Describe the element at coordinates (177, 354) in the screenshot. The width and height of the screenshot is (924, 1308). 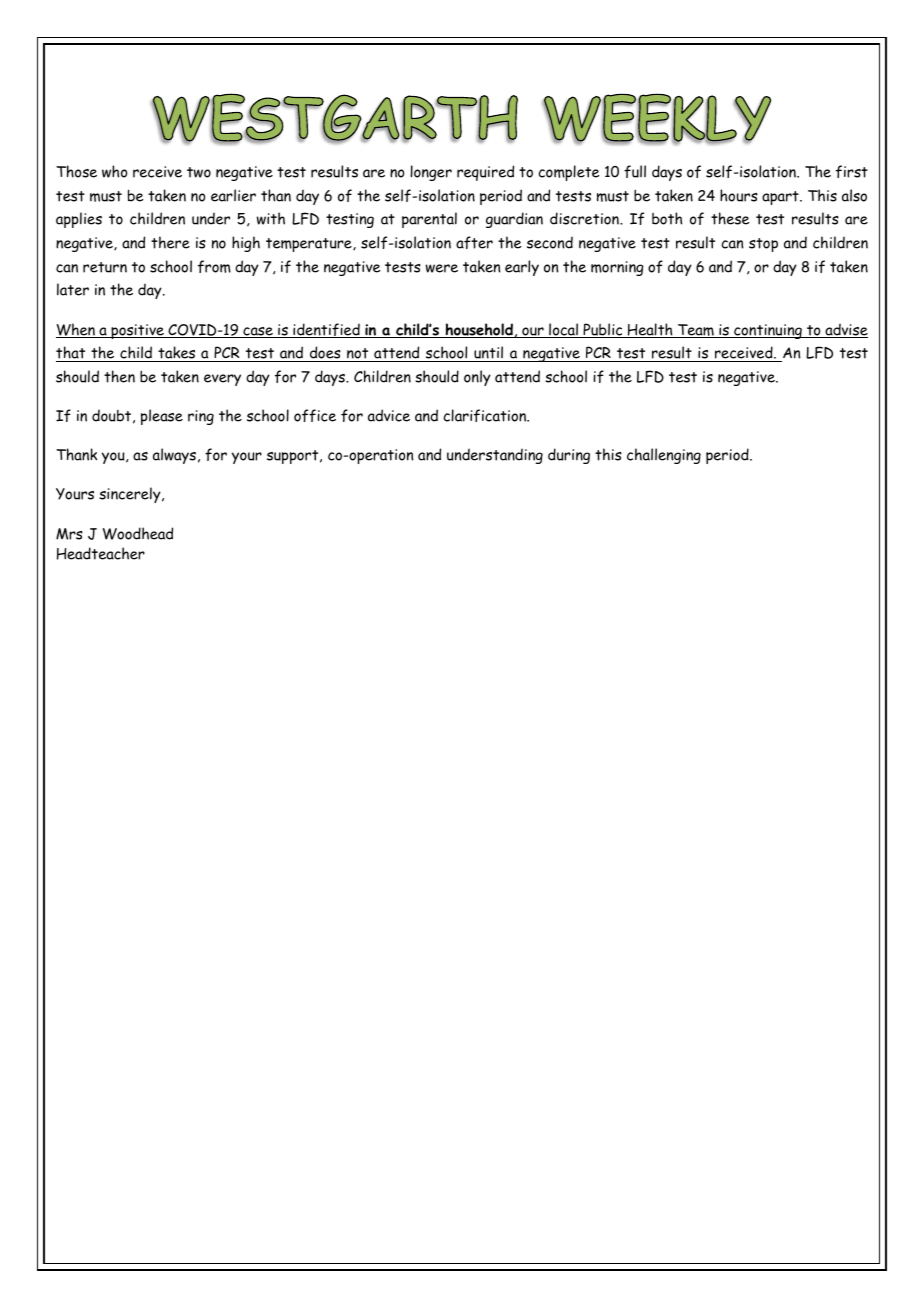
I see `takes` at that location.
